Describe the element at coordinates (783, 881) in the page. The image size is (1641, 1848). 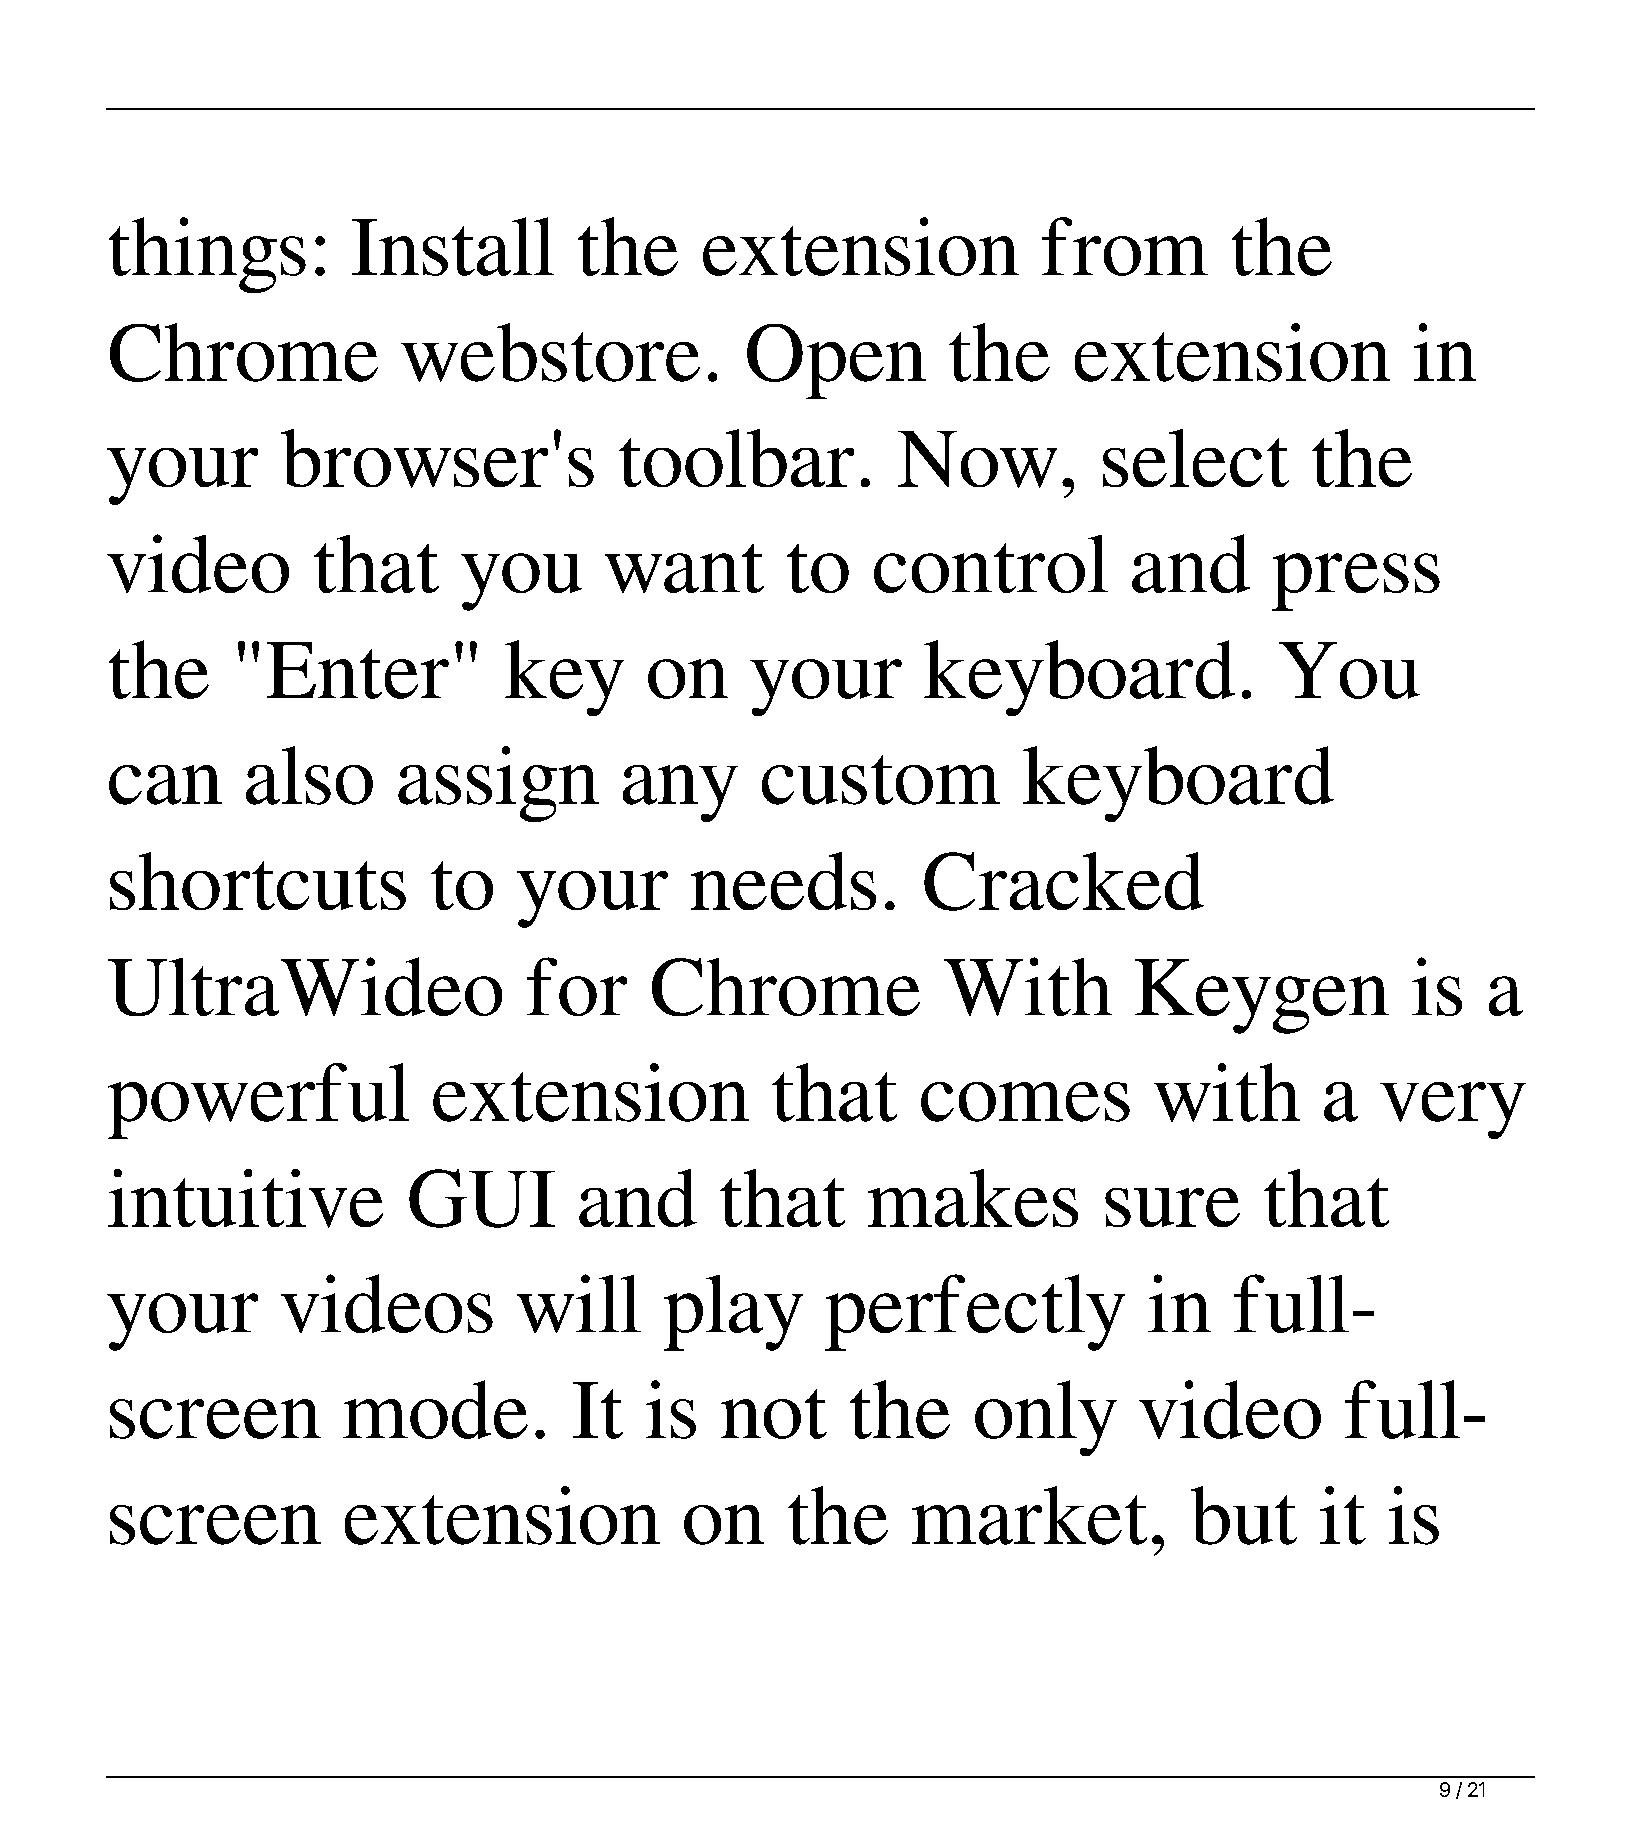
I see `needs` at that location.
